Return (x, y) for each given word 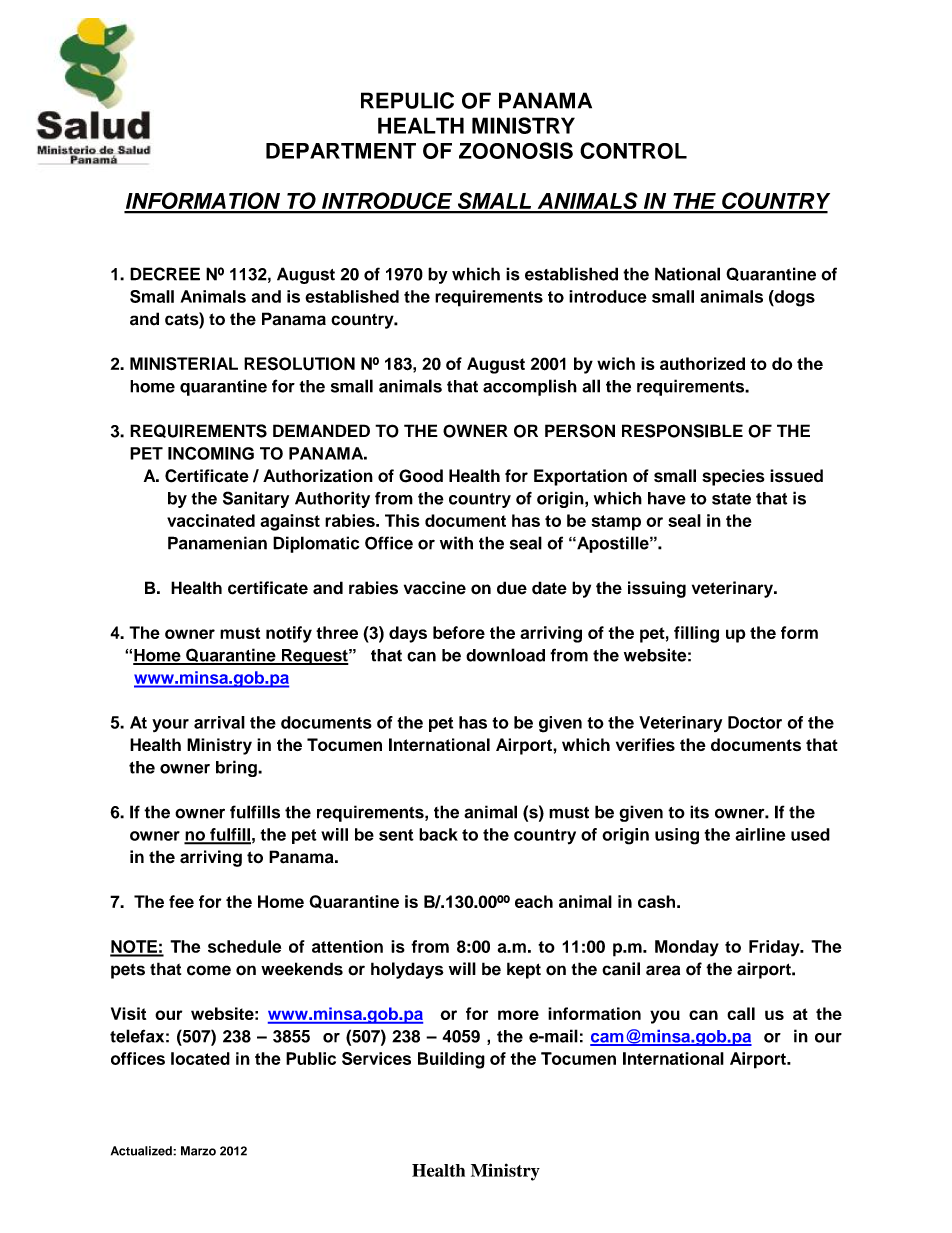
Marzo (198, 1151)
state (731, 499)
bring (237, 768)
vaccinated (211, 520)
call (741, 1013)
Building (451, 1060)
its (699, 812)
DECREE (165, 274)
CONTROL (633, 150)
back (438, 834)
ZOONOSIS (516, 150)
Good (421, 476)
